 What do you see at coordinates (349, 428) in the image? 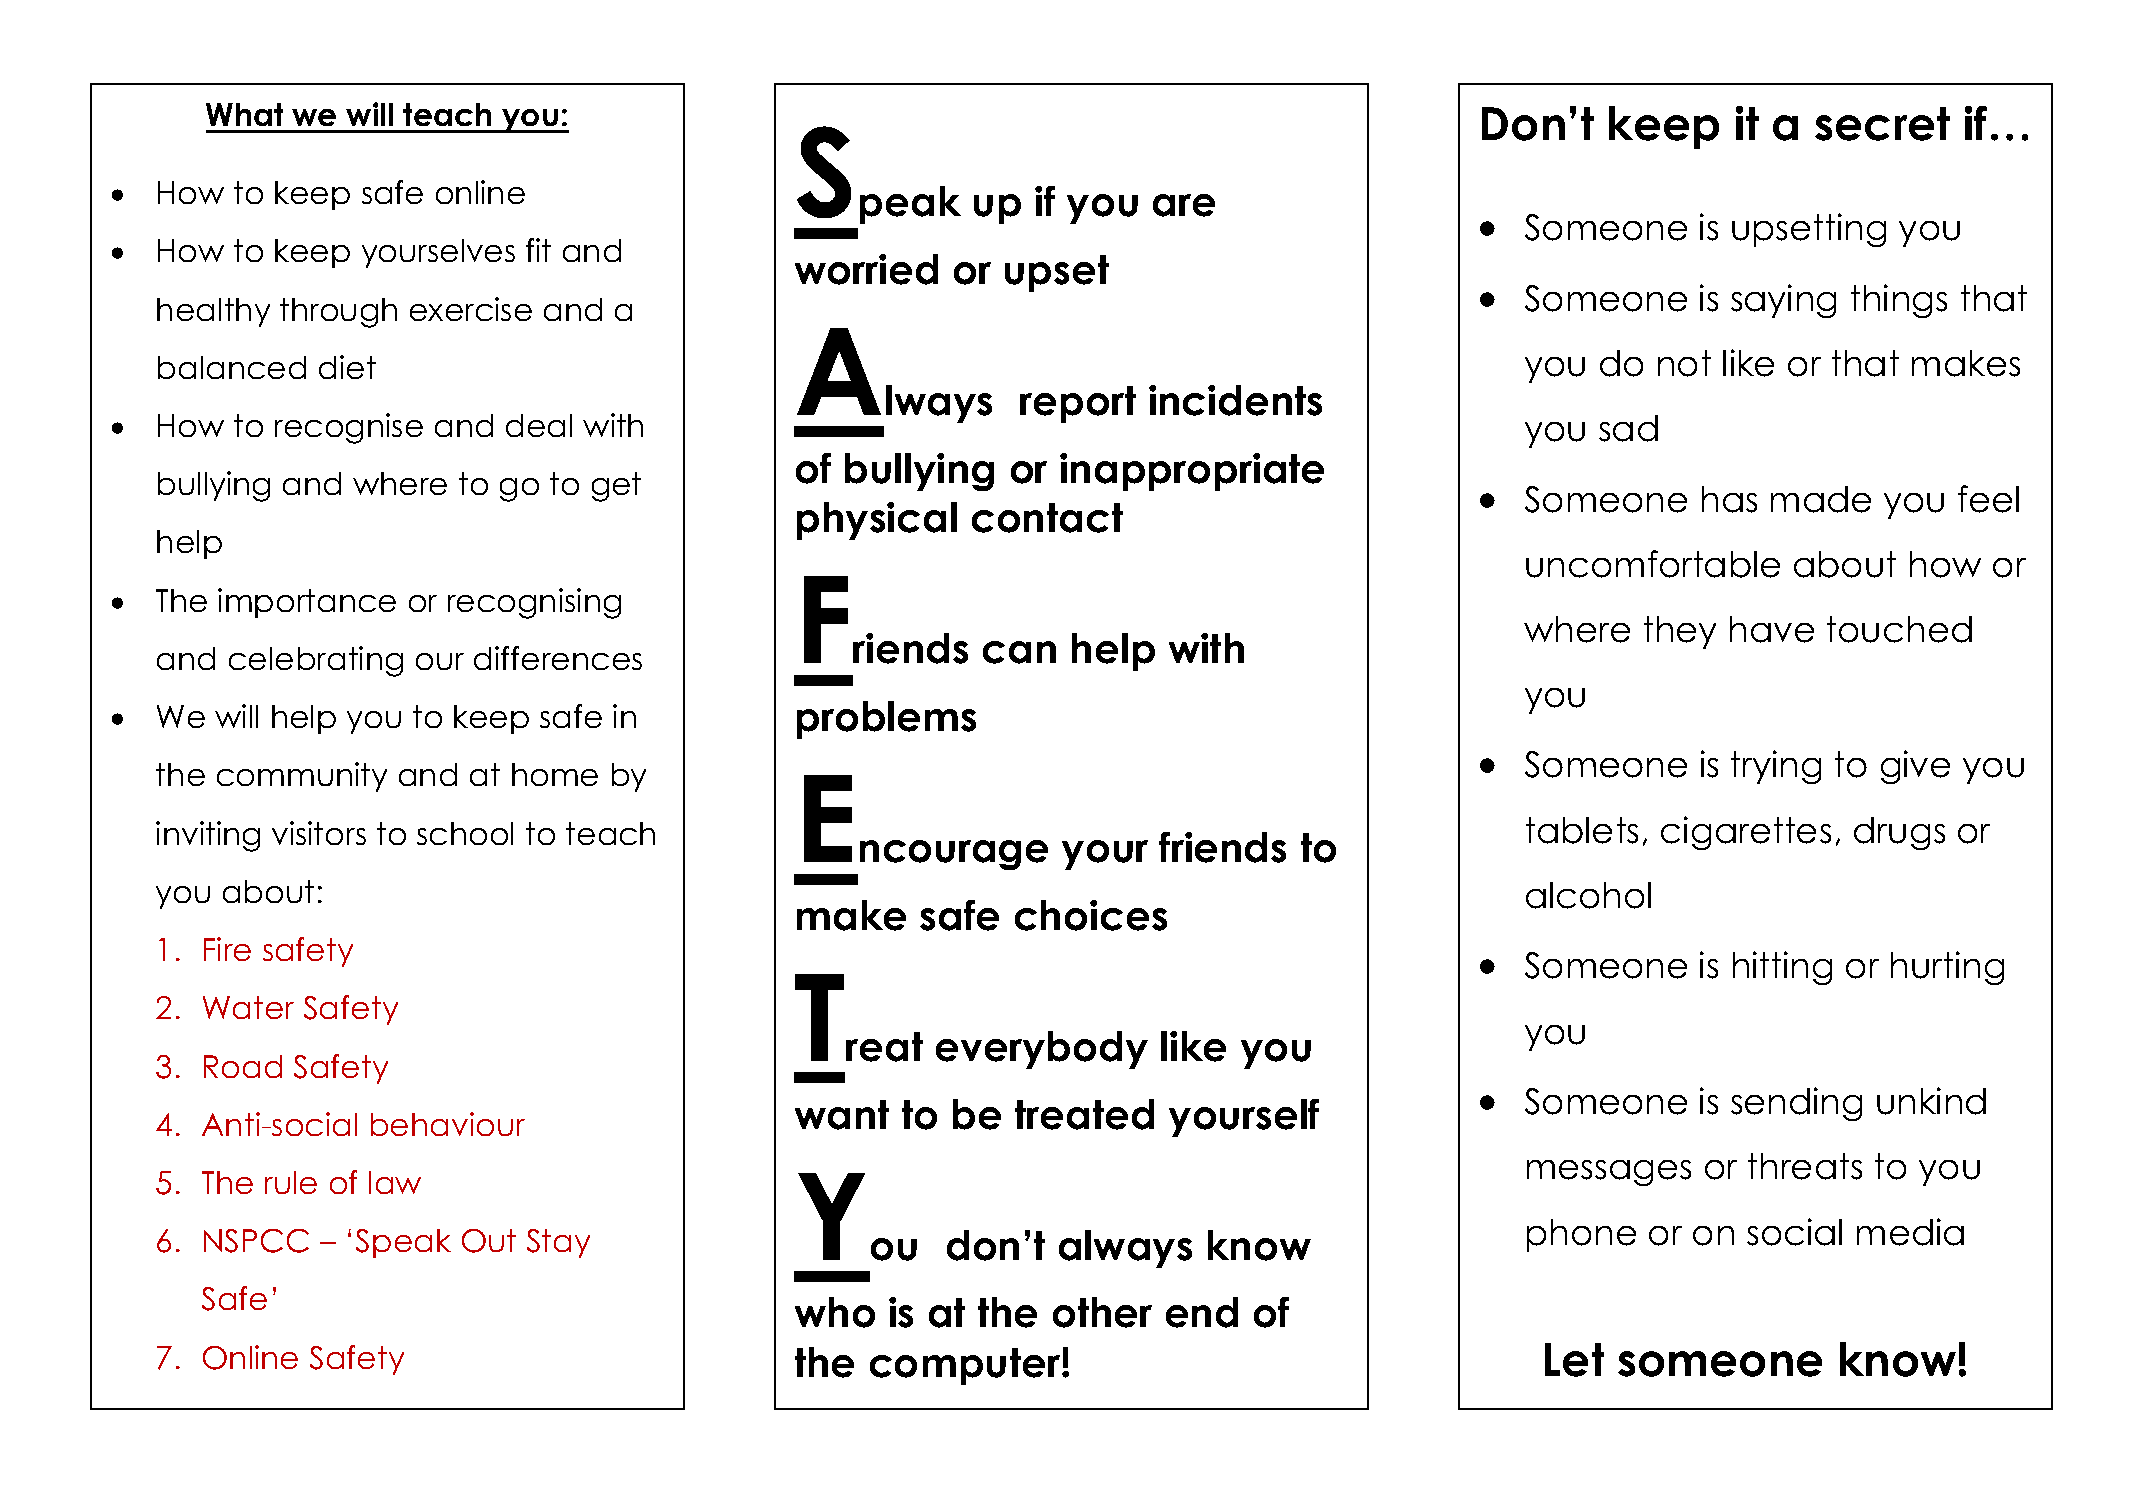
I see `recognise` at bounding box center [349, 428].
